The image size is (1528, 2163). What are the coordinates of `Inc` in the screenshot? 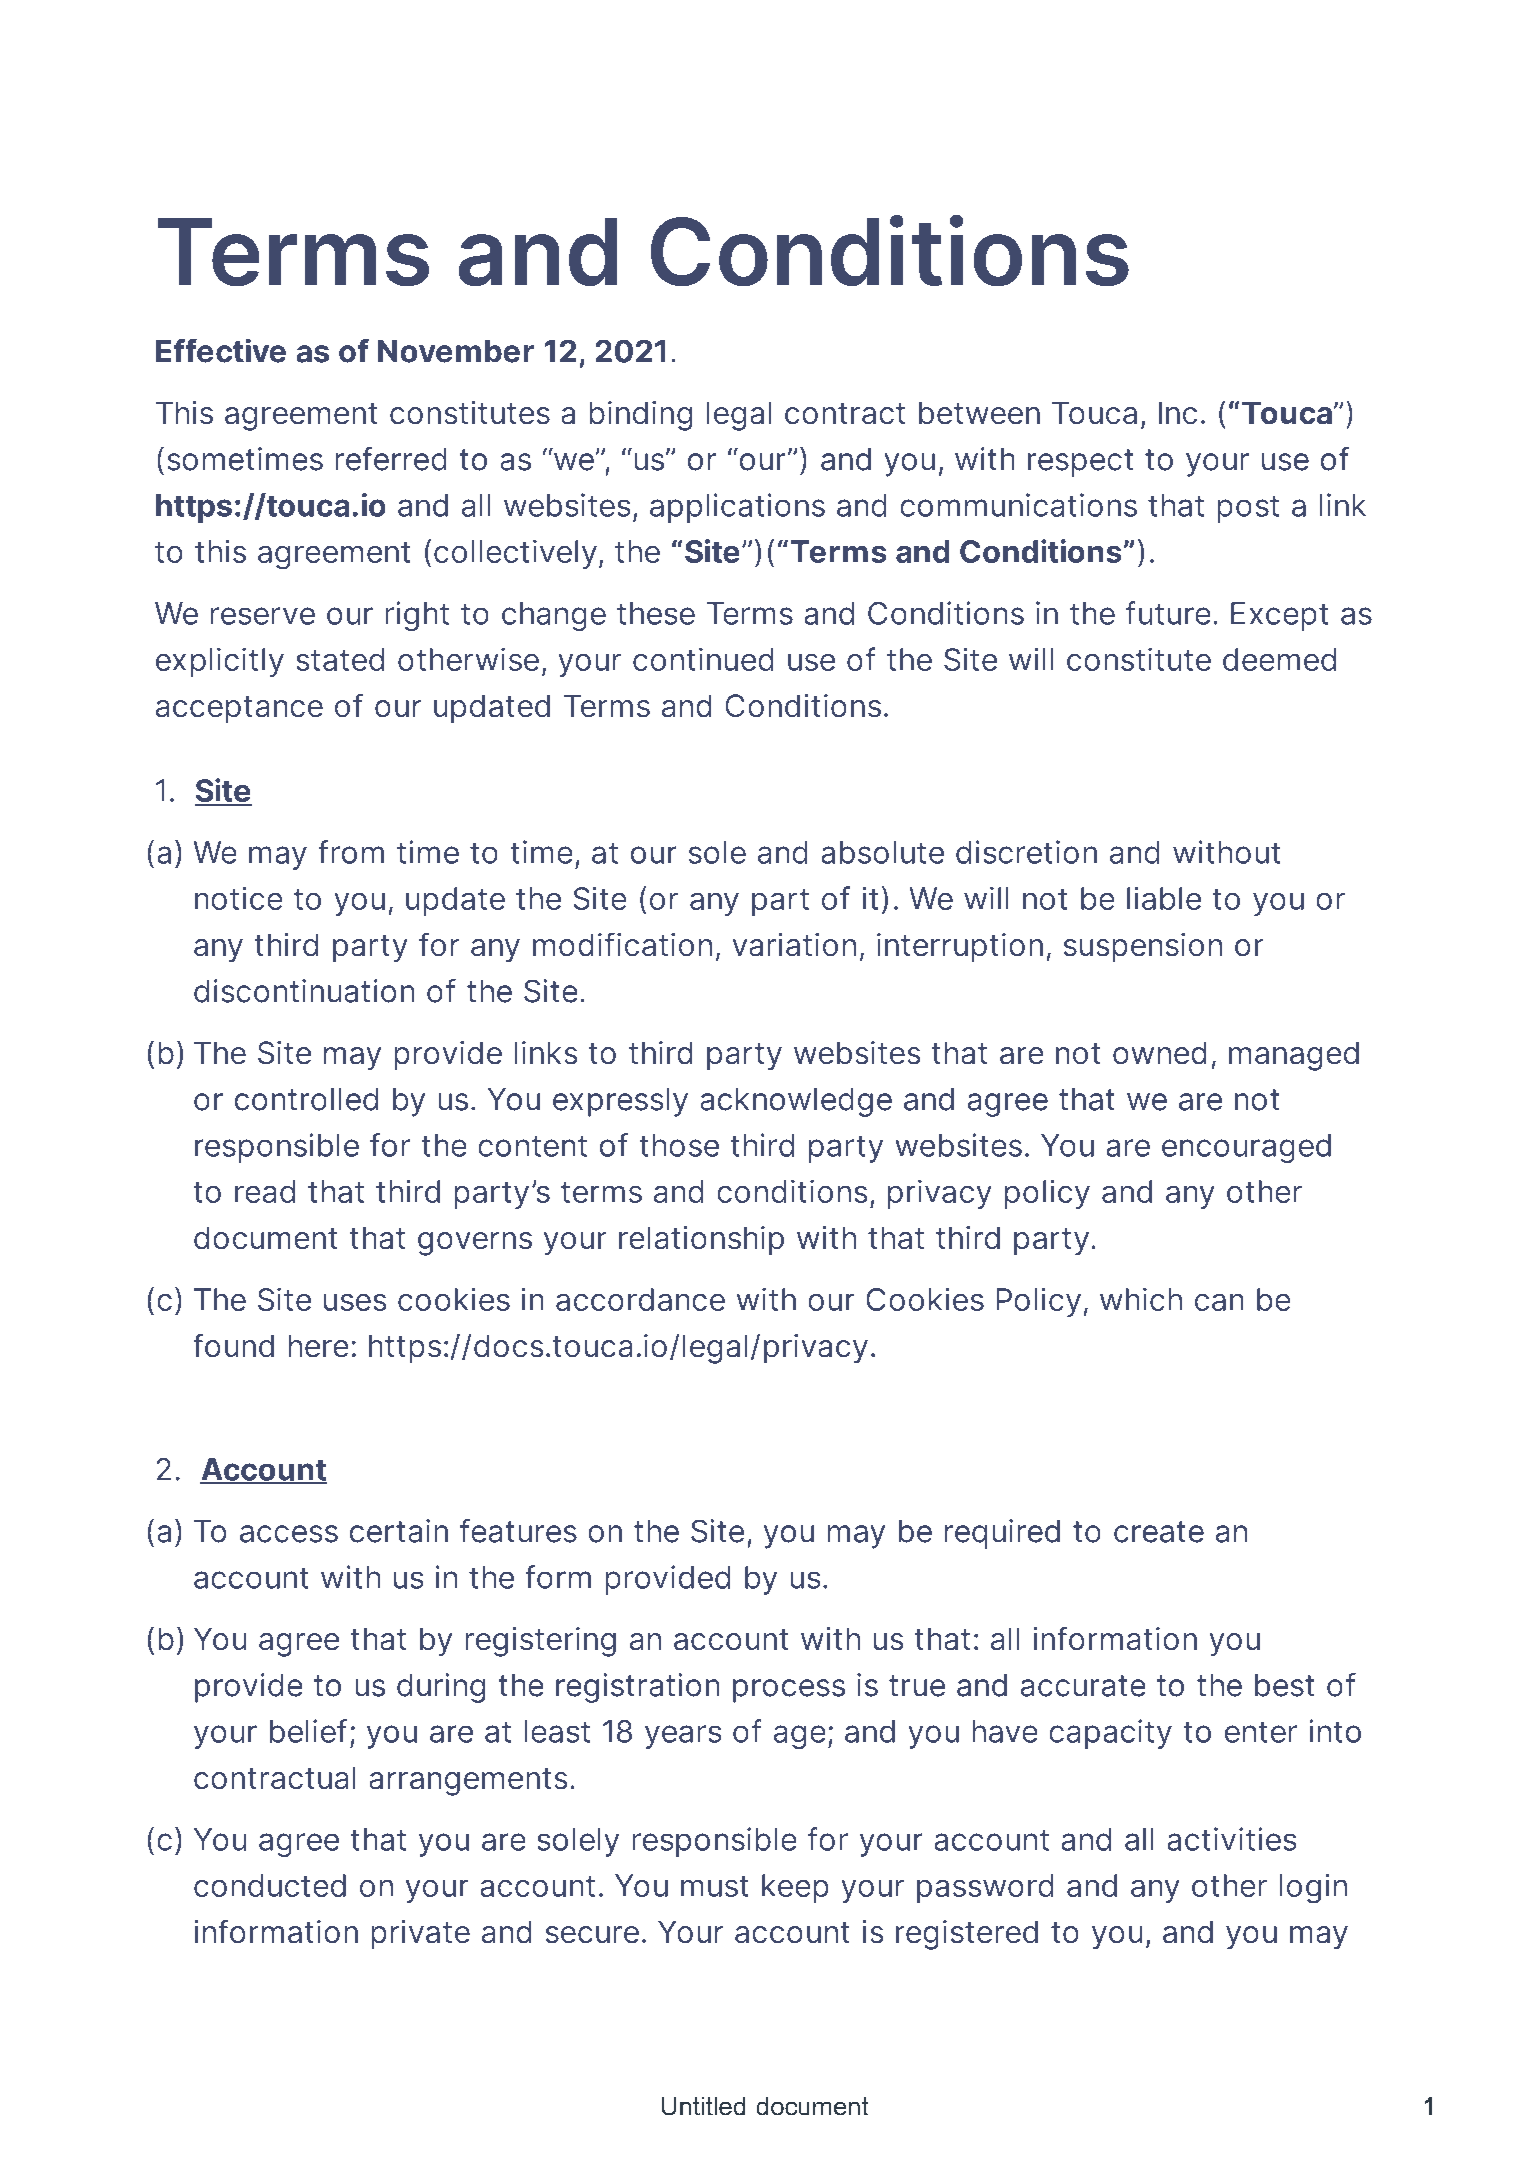 It's located at (1178, 413).
